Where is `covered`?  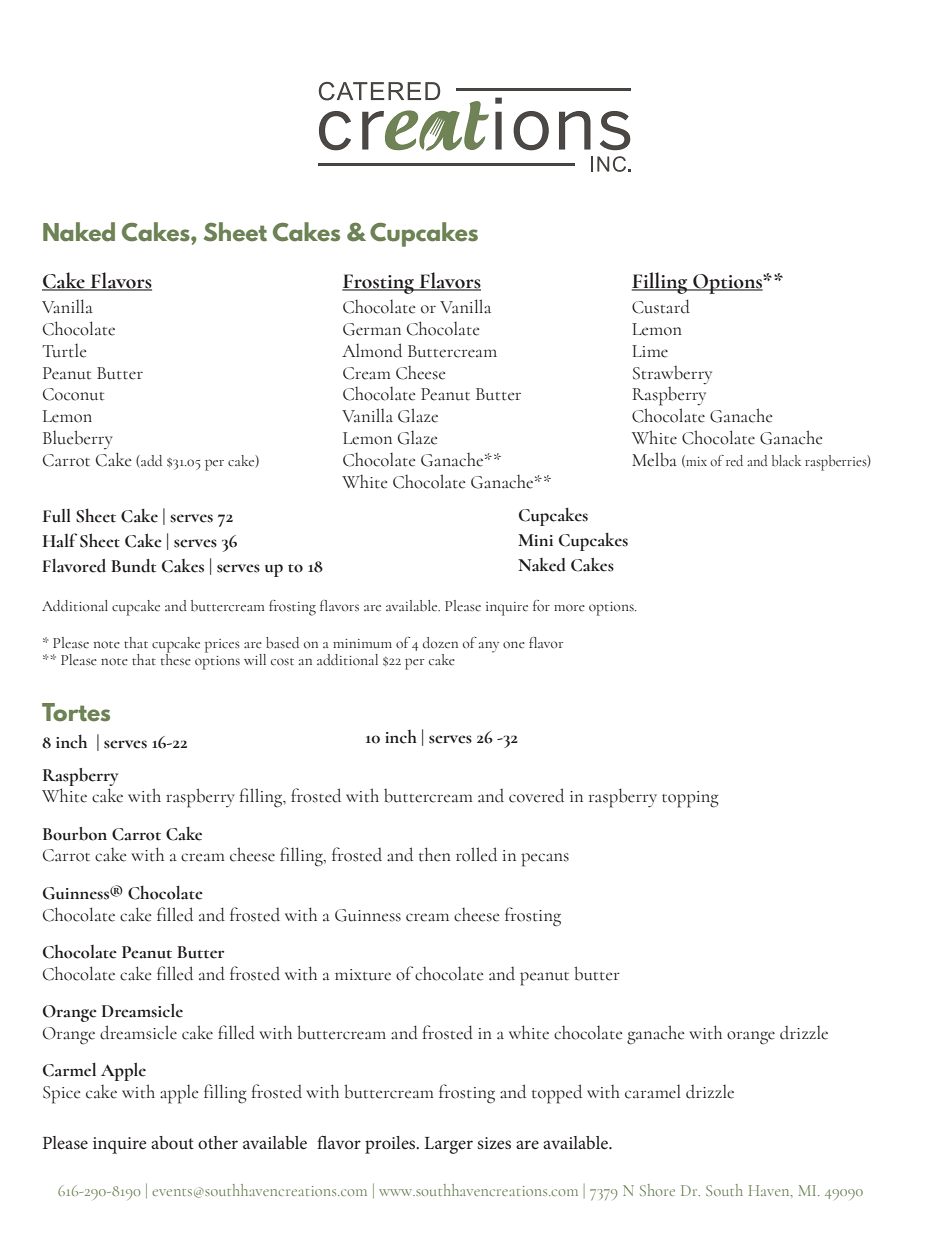 covered is located at coordinates (536, 795).
